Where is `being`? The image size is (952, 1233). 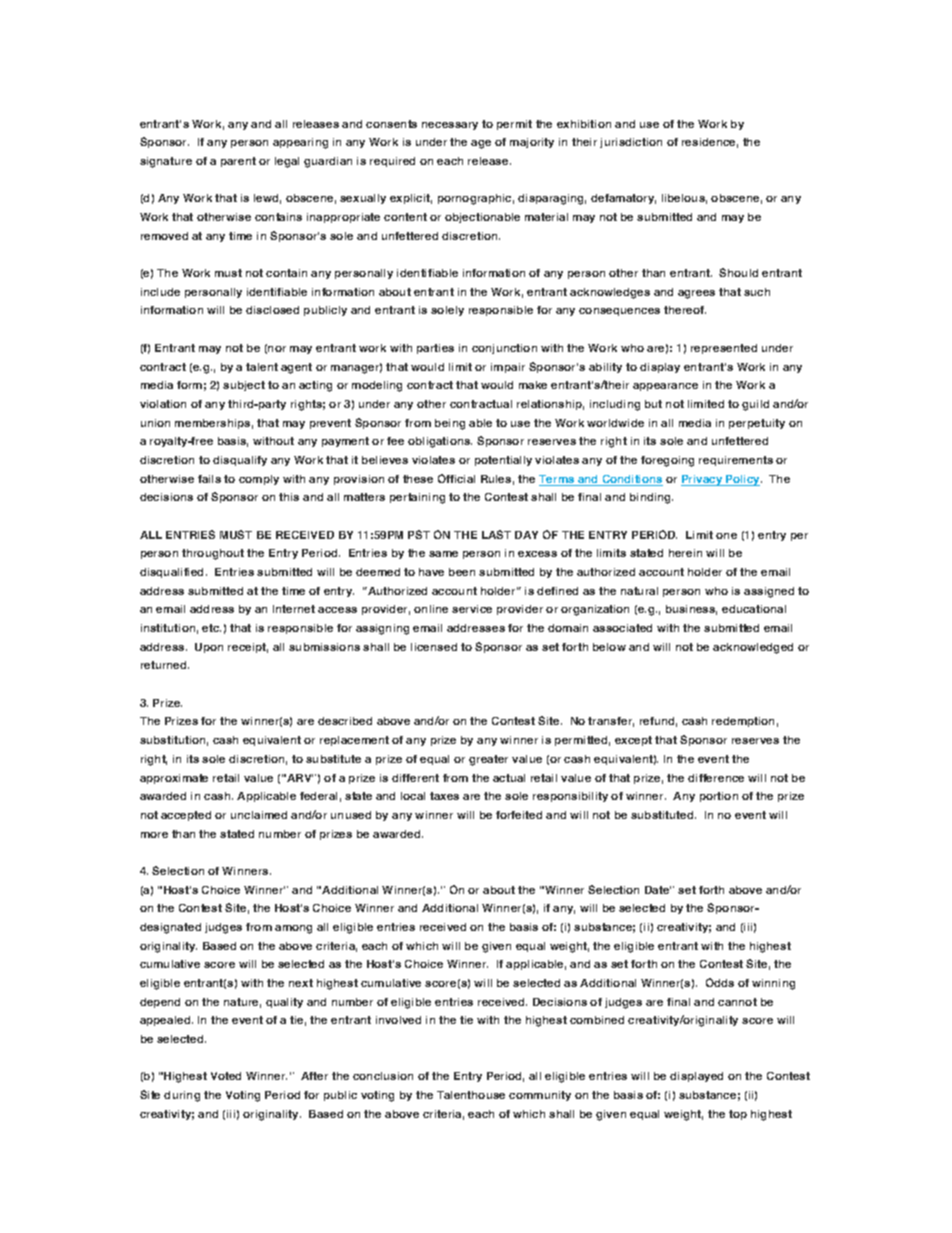
being is located at coordinates (450, 424).
